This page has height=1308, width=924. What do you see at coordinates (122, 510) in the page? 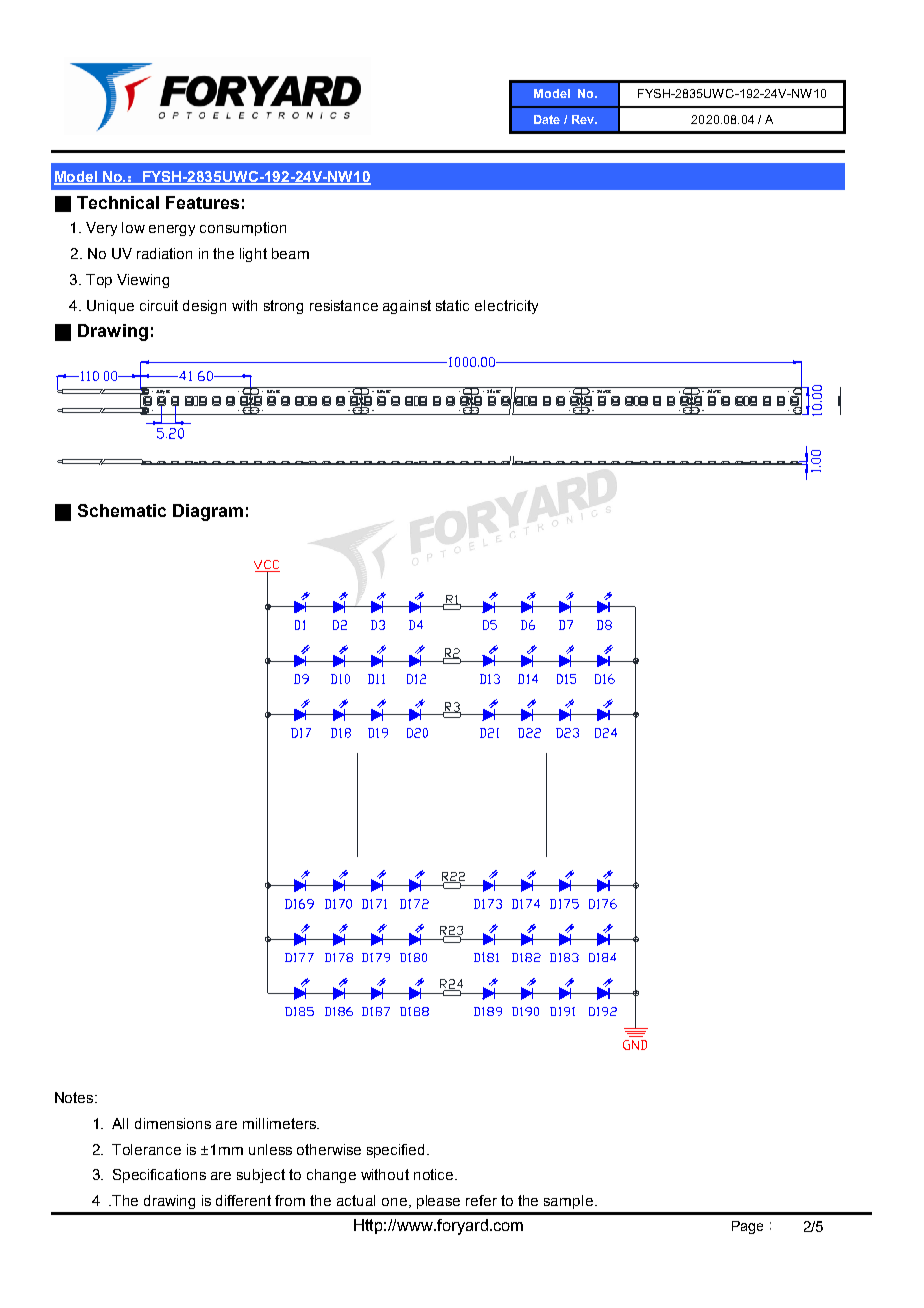
I see `Schematic` at bounding box center [122, 510].
